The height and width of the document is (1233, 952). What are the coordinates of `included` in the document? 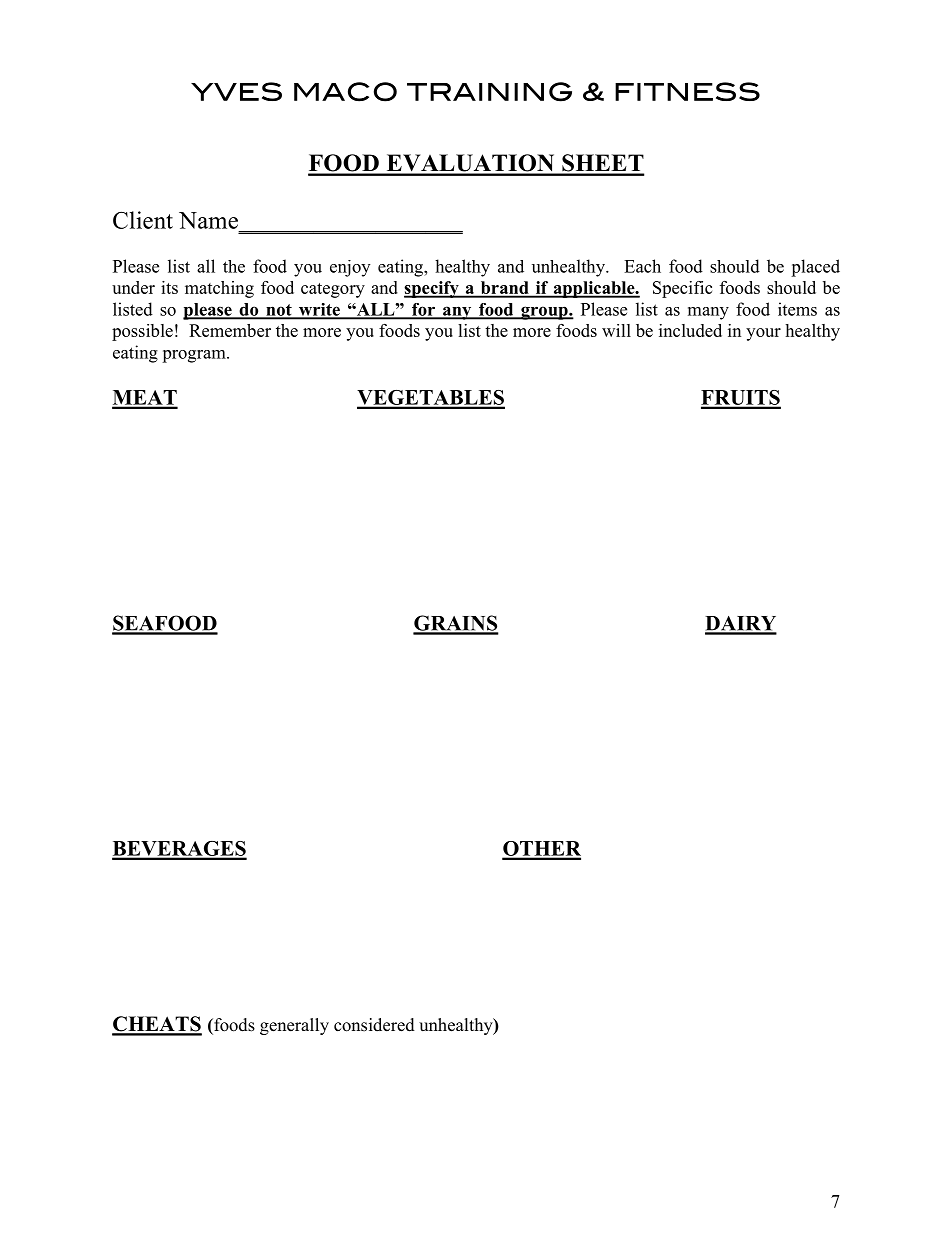 It's located at (690, 330).
